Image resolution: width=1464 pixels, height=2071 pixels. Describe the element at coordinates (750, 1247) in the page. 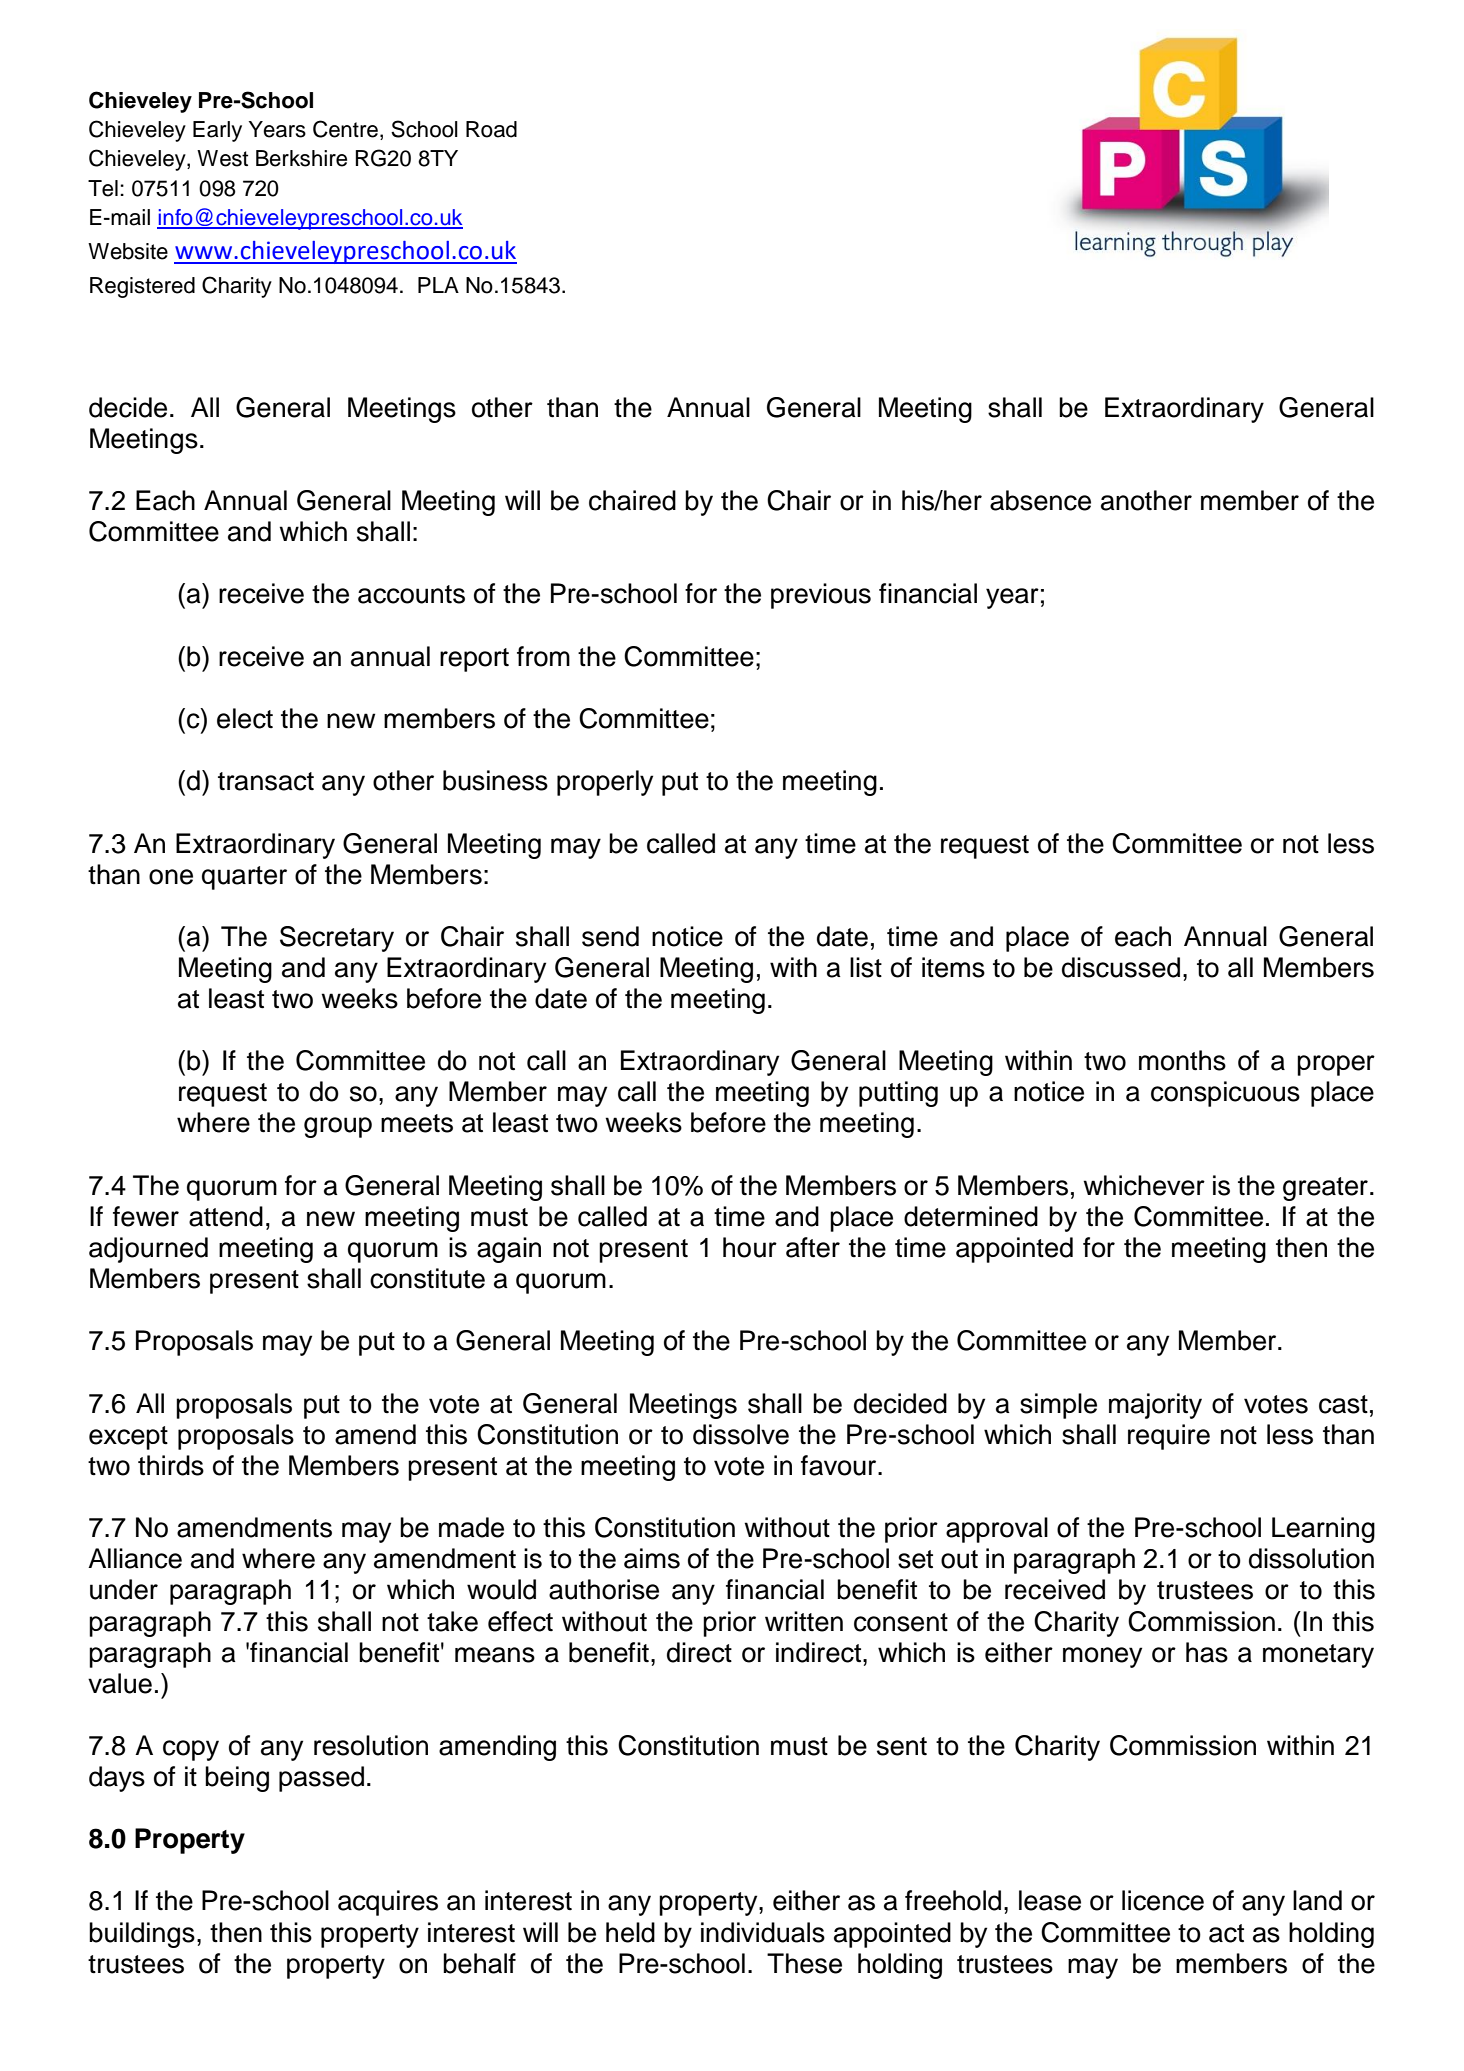

I see `hour` at that location.
